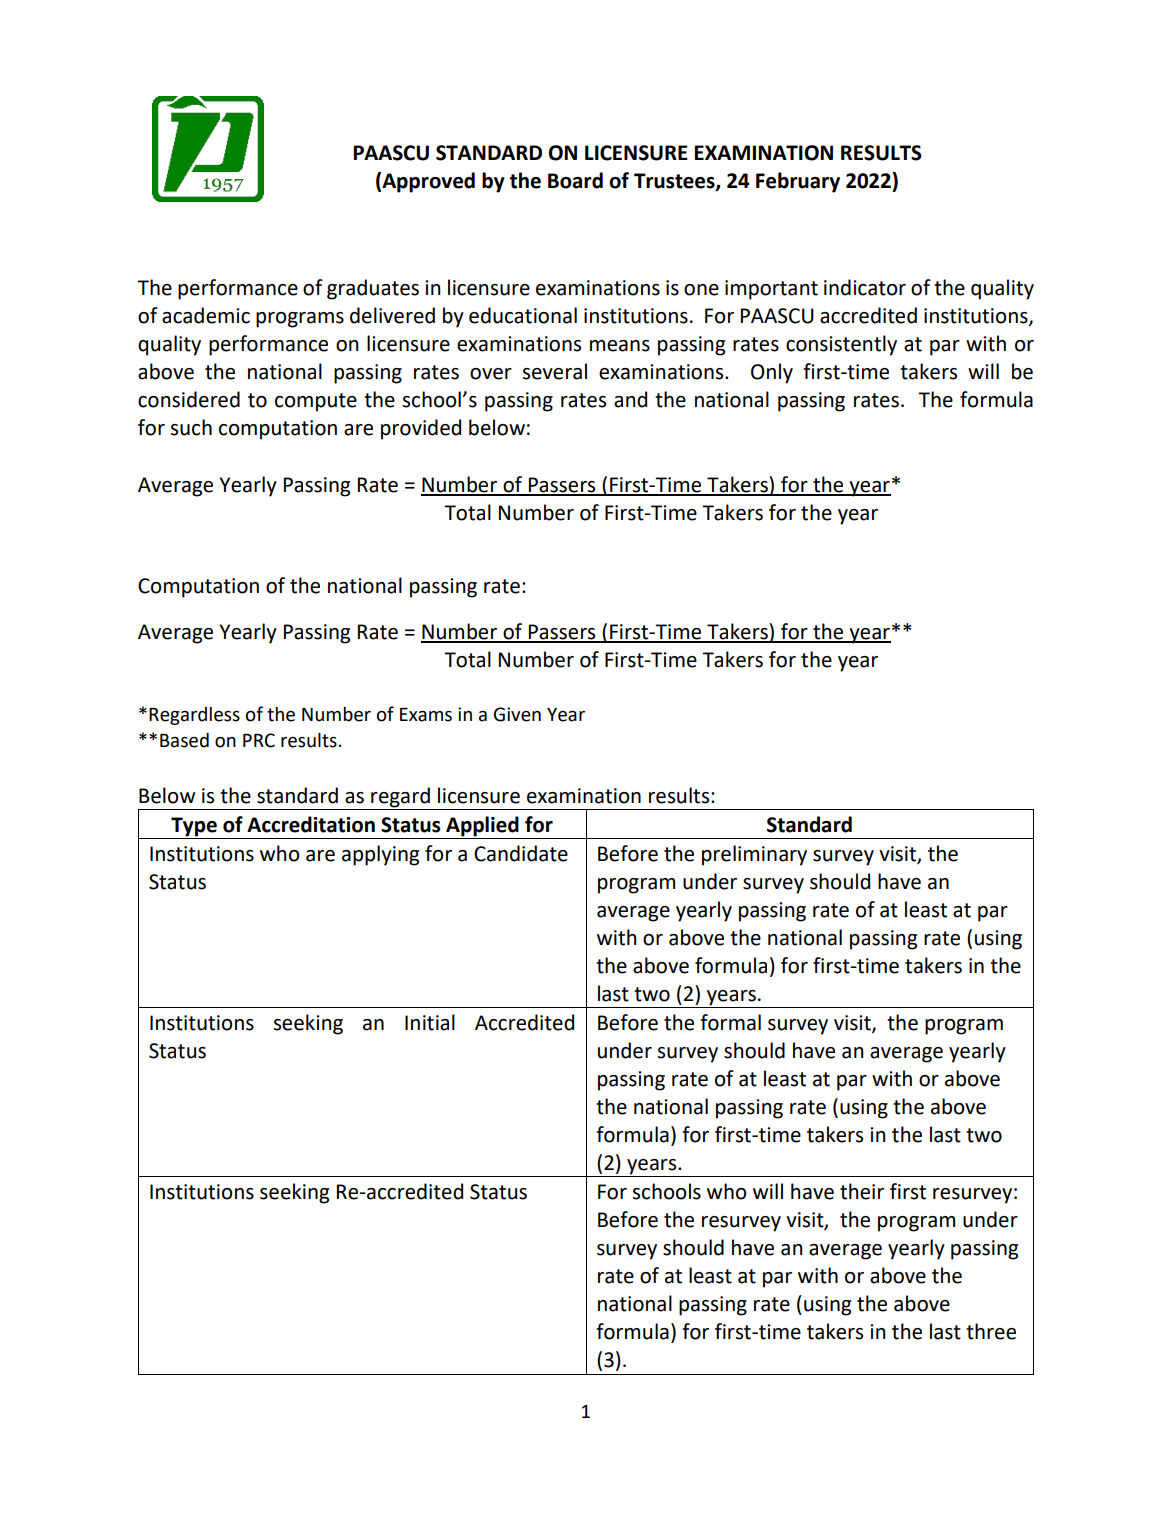 The image size is (1172, 1517). What do you see at coordinates (991, 1331) in the screenshot?
I see `three` at bounding box center [991, 1331].
